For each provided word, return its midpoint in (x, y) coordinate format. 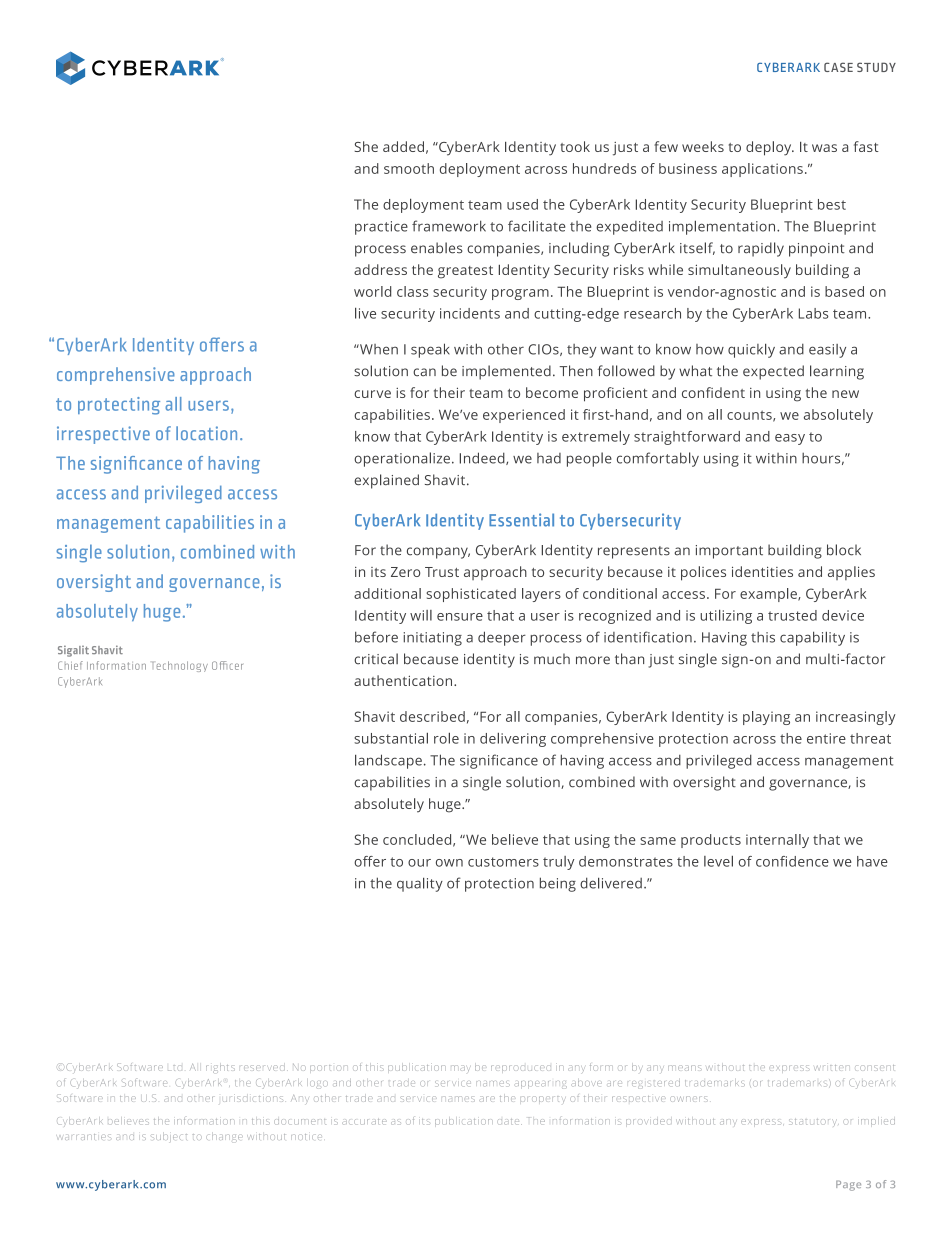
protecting (119, 406)
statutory (812, 1122)
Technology (180, 666)
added (403, 146)
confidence (792, 861)
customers (503, 862)
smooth (409, 168)
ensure (460, 617)
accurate (364, 1122)
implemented (506, 372)
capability (812, 638)
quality (420, 885)
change (224, 1138)
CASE (838, 67)
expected (773, 372)
